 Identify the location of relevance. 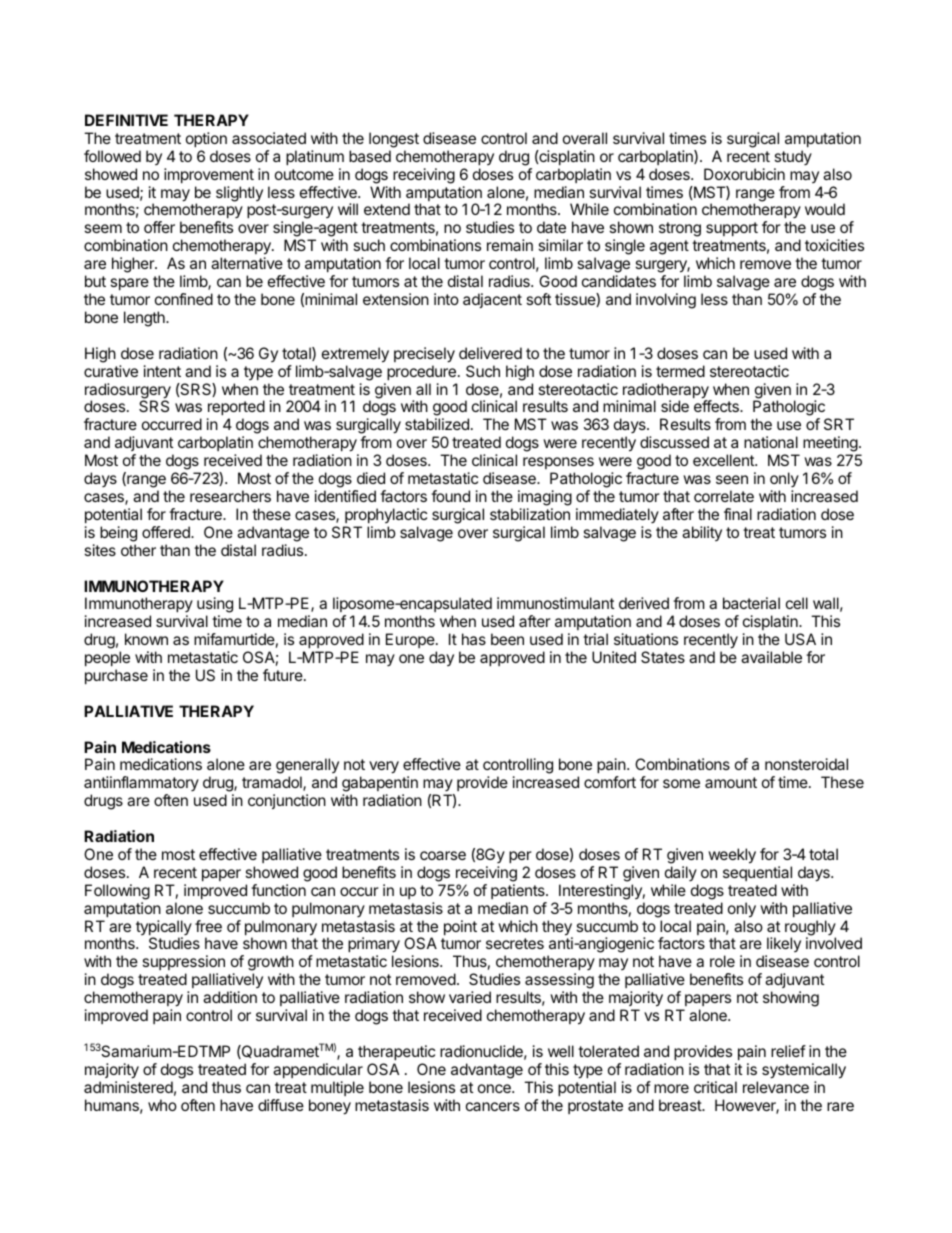
(776, 1087).
